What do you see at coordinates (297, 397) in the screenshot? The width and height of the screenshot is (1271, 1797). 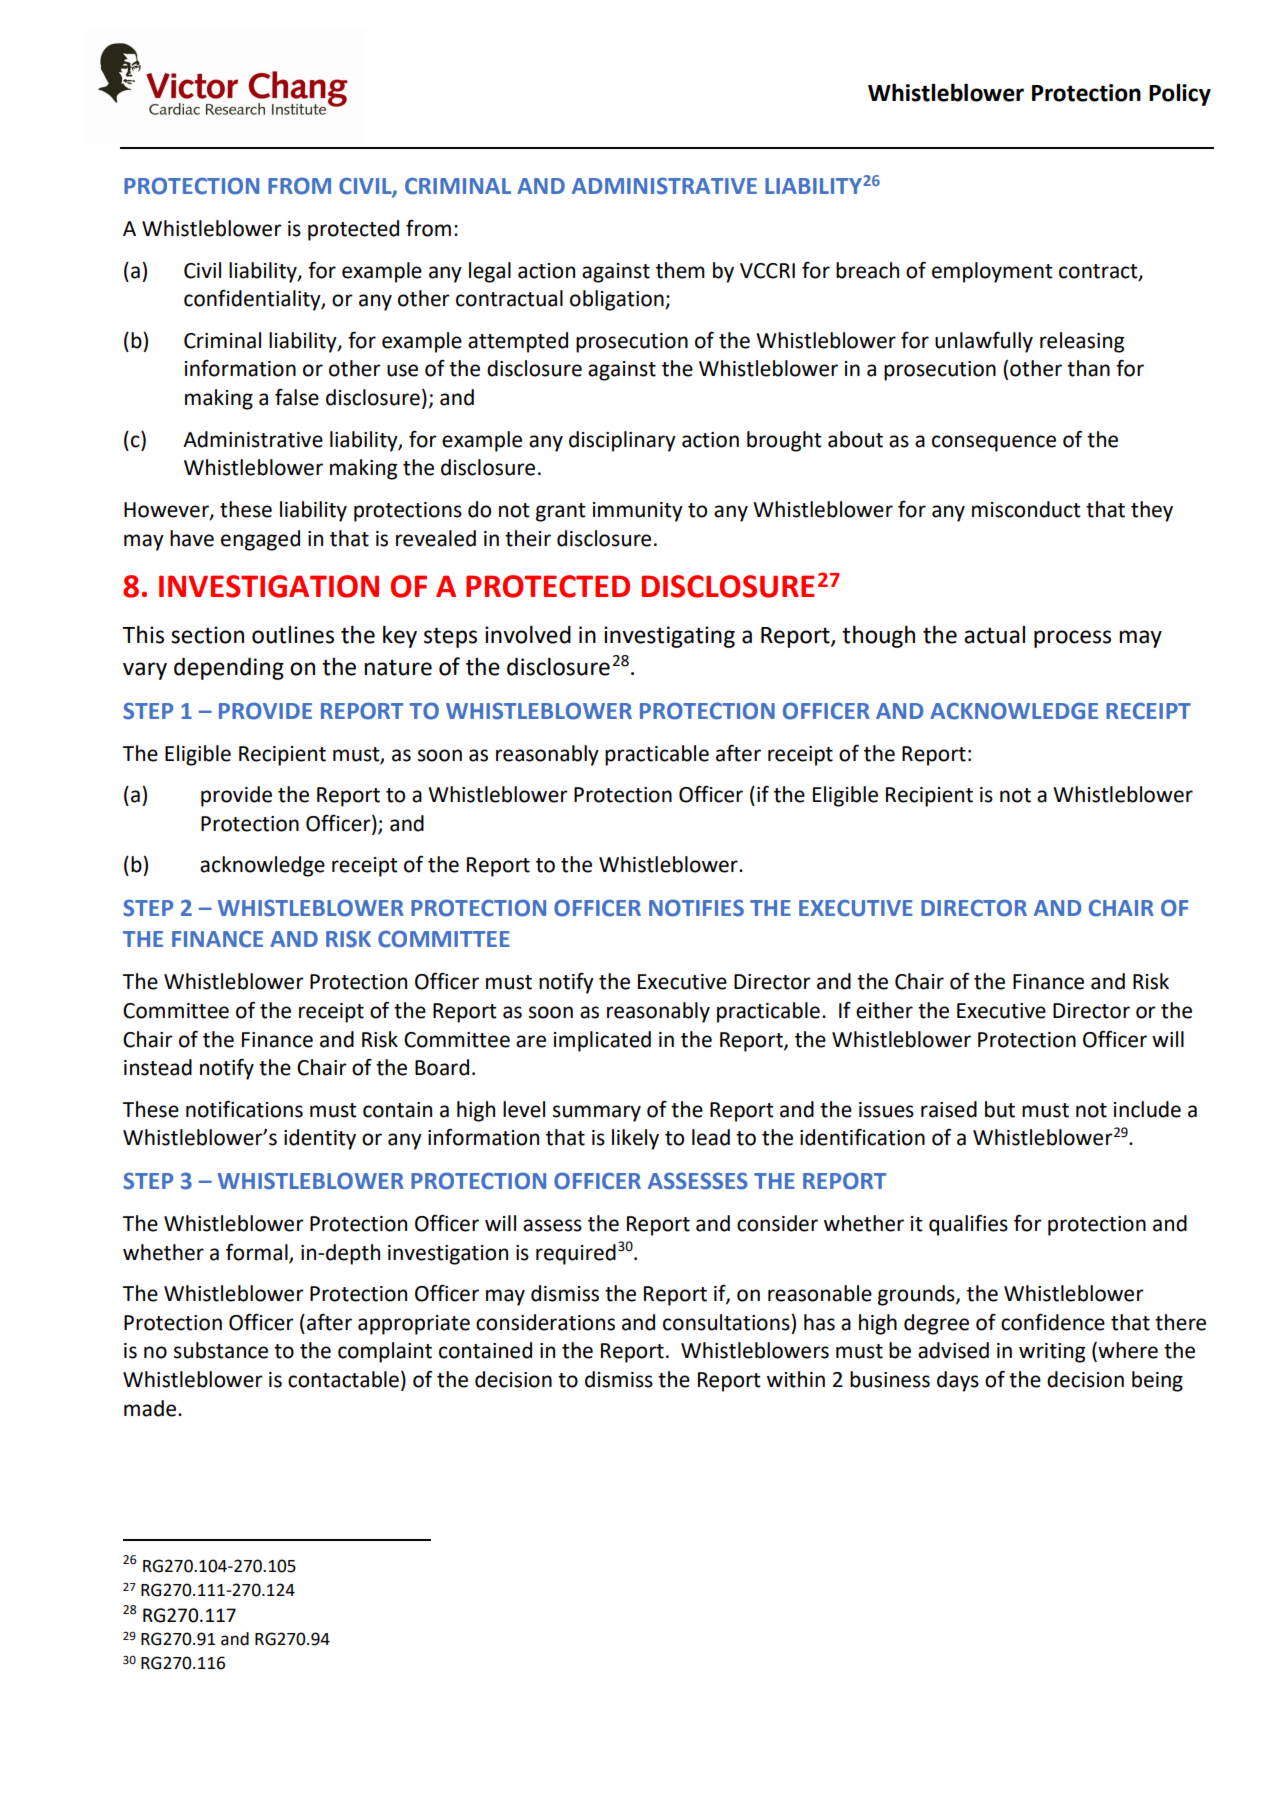 I see `false` at bounding box center [297, 397].
